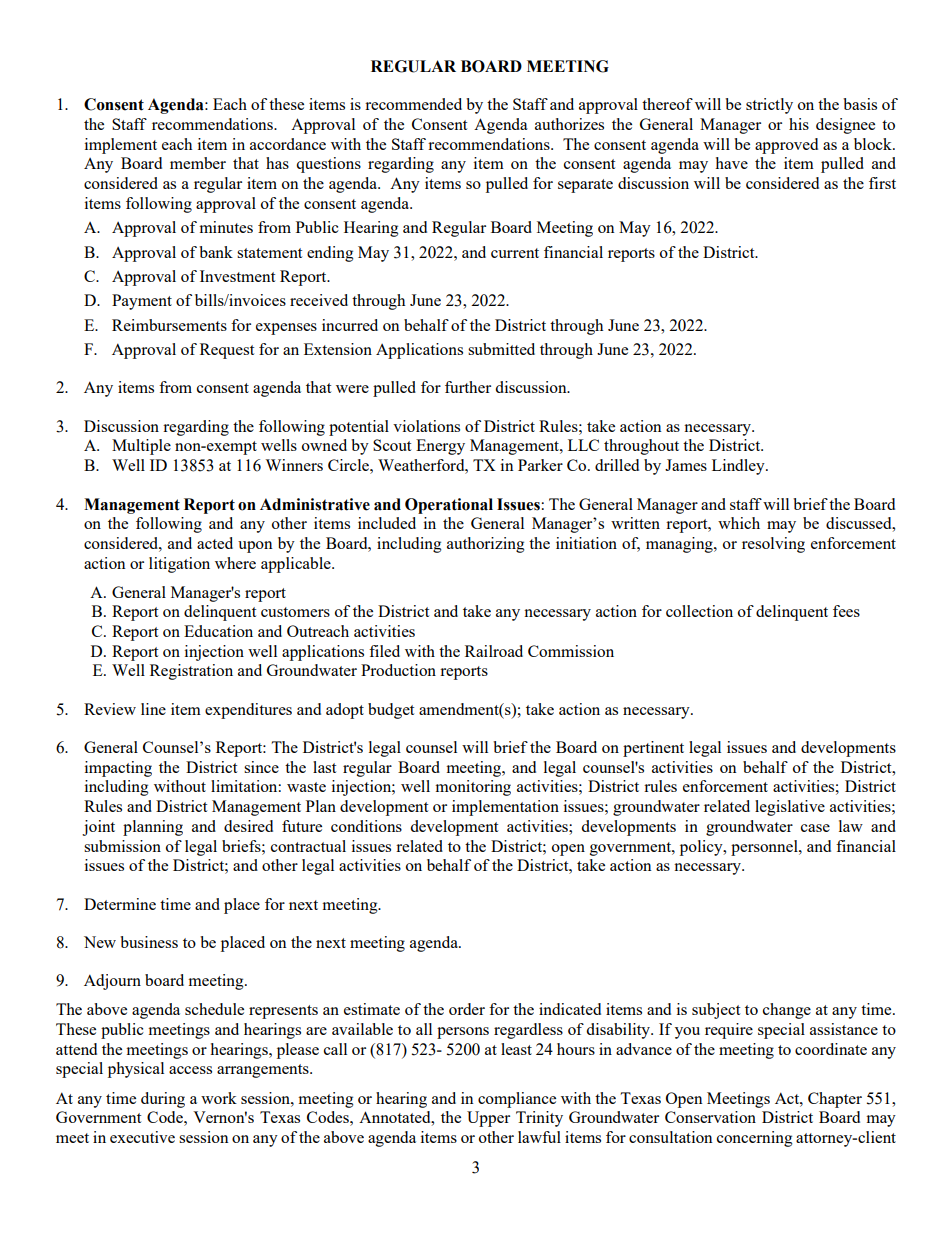 The width and height of the image is (952, 1233). Describe the element at coordinates (440, 447) in the image. I see `Energy` at that location.
